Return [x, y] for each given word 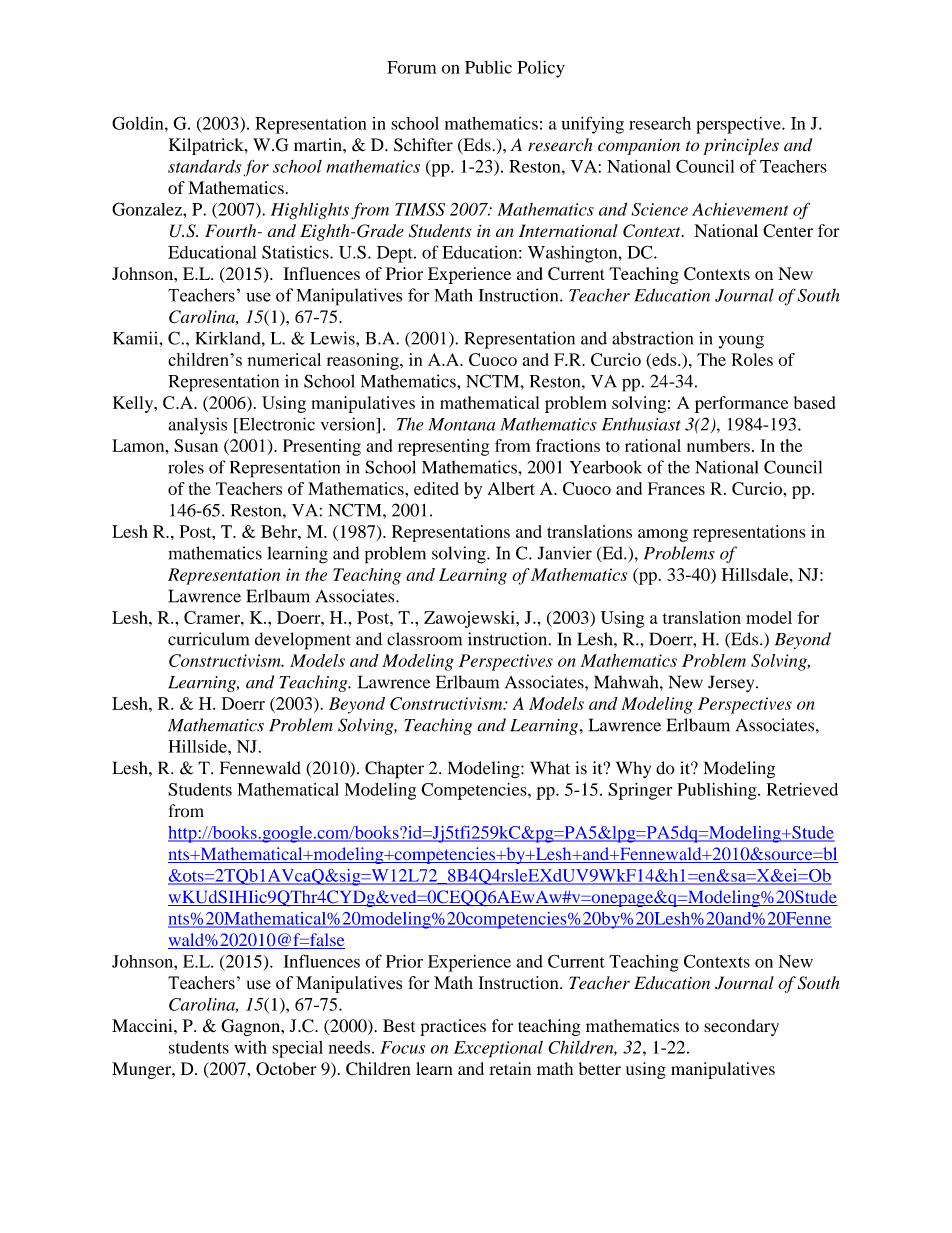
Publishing [718, 791]
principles [741, 146]
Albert [511, 488]
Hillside [199, 746]
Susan [196, 445]
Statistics [296, 252]
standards [204, 166]
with [250, 1047]
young [741, 342]
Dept [396, 254]
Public [488, 67]
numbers [718, 445]
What [550, 768]
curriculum [208, 639]
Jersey [732, 684]
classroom [424, 639]
